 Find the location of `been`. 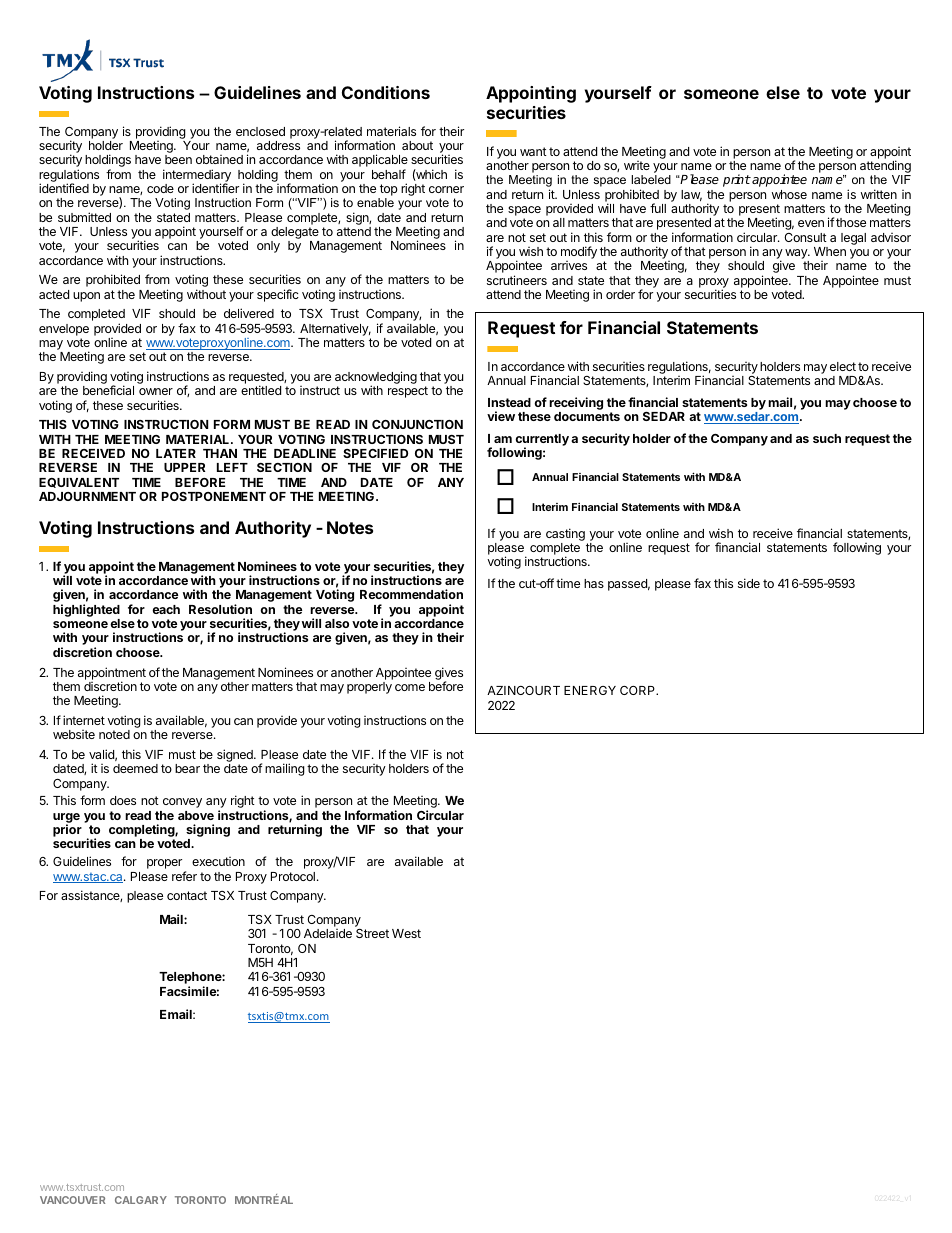

been is located at coordinates (178, 159).
